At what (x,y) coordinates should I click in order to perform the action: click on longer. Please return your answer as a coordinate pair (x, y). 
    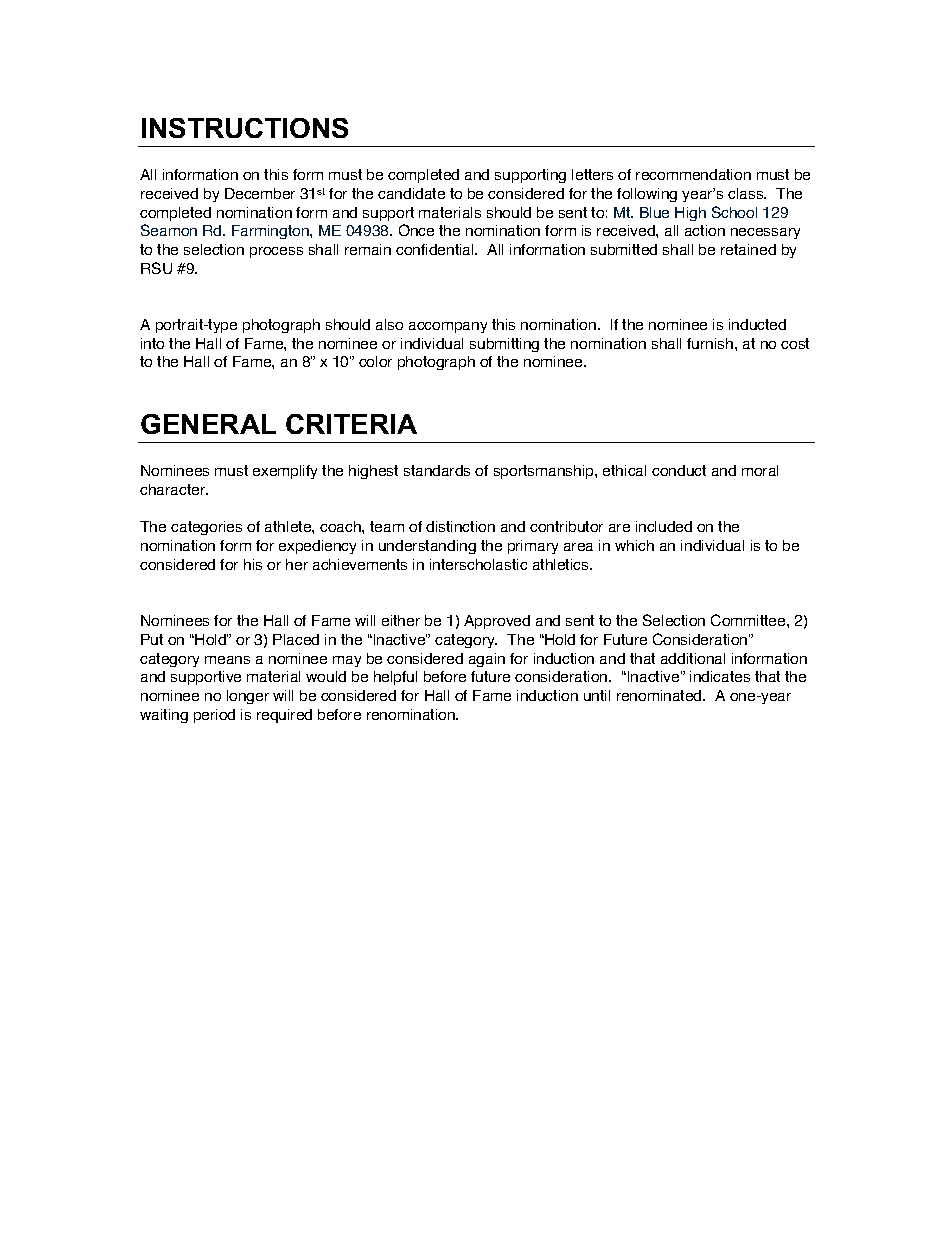
    Looking at the image, I should click on (248, 697).
